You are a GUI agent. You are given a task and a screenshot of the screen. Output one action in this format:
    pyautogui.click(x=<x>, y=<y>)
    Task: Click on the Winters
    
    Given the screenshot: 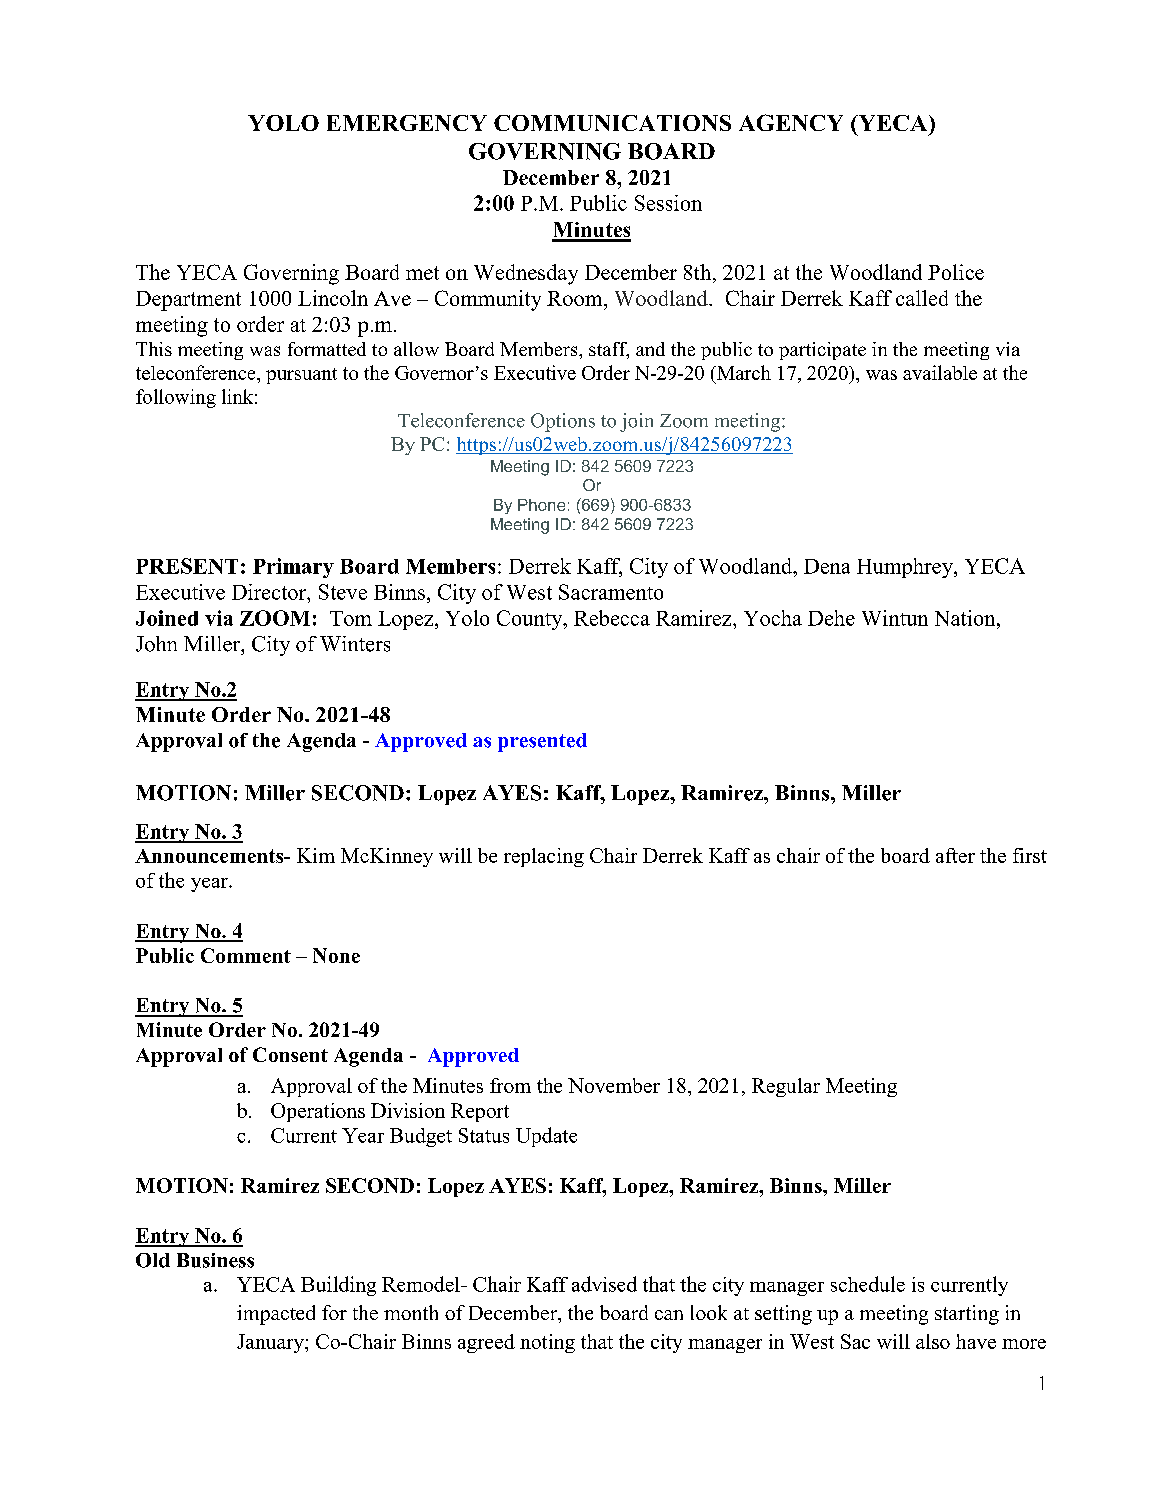 What is the action you would take?
    pyautogui.click(x=355, y=644)
